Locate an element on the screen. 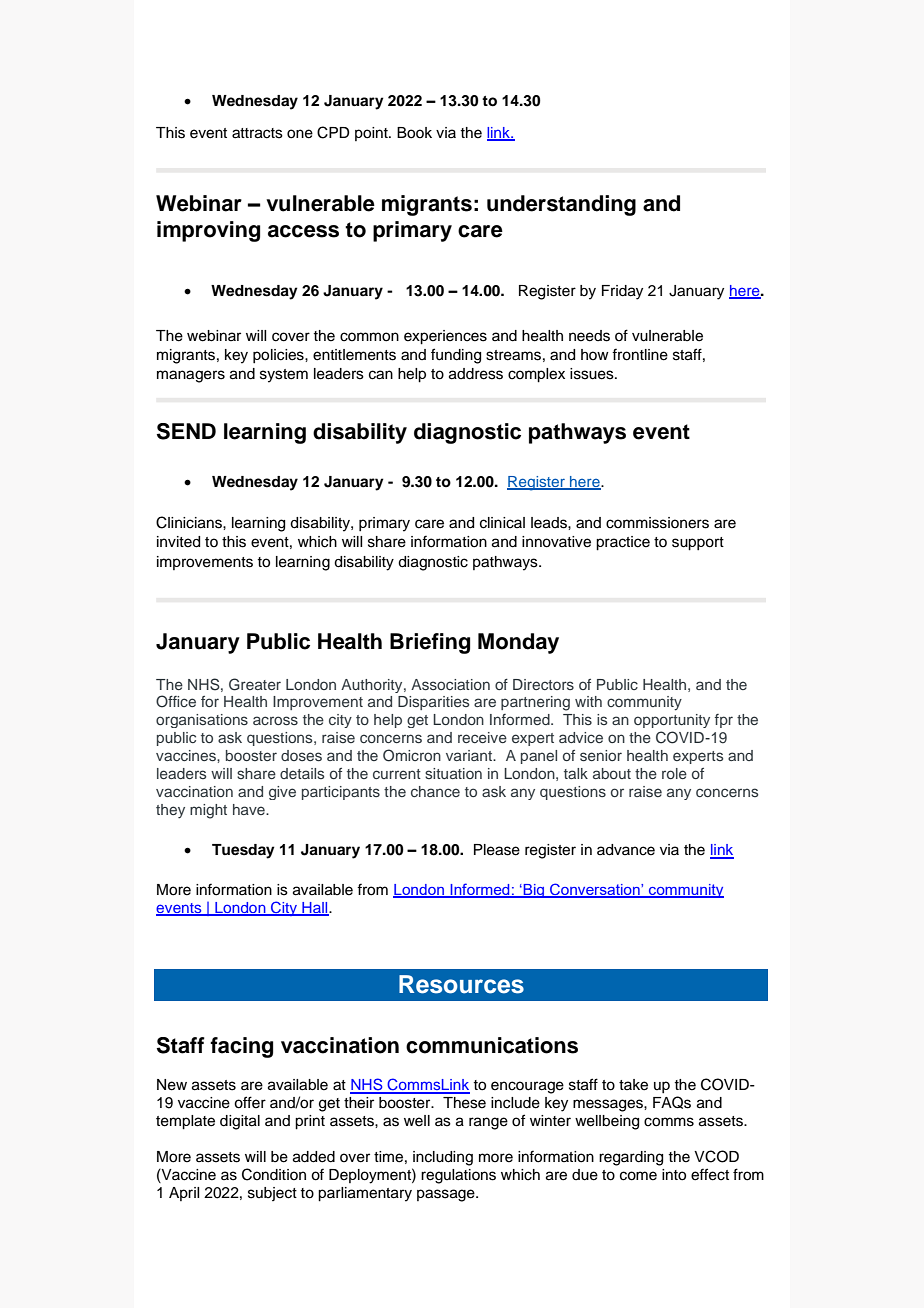  attracts is located at coordinates (257, 133).
